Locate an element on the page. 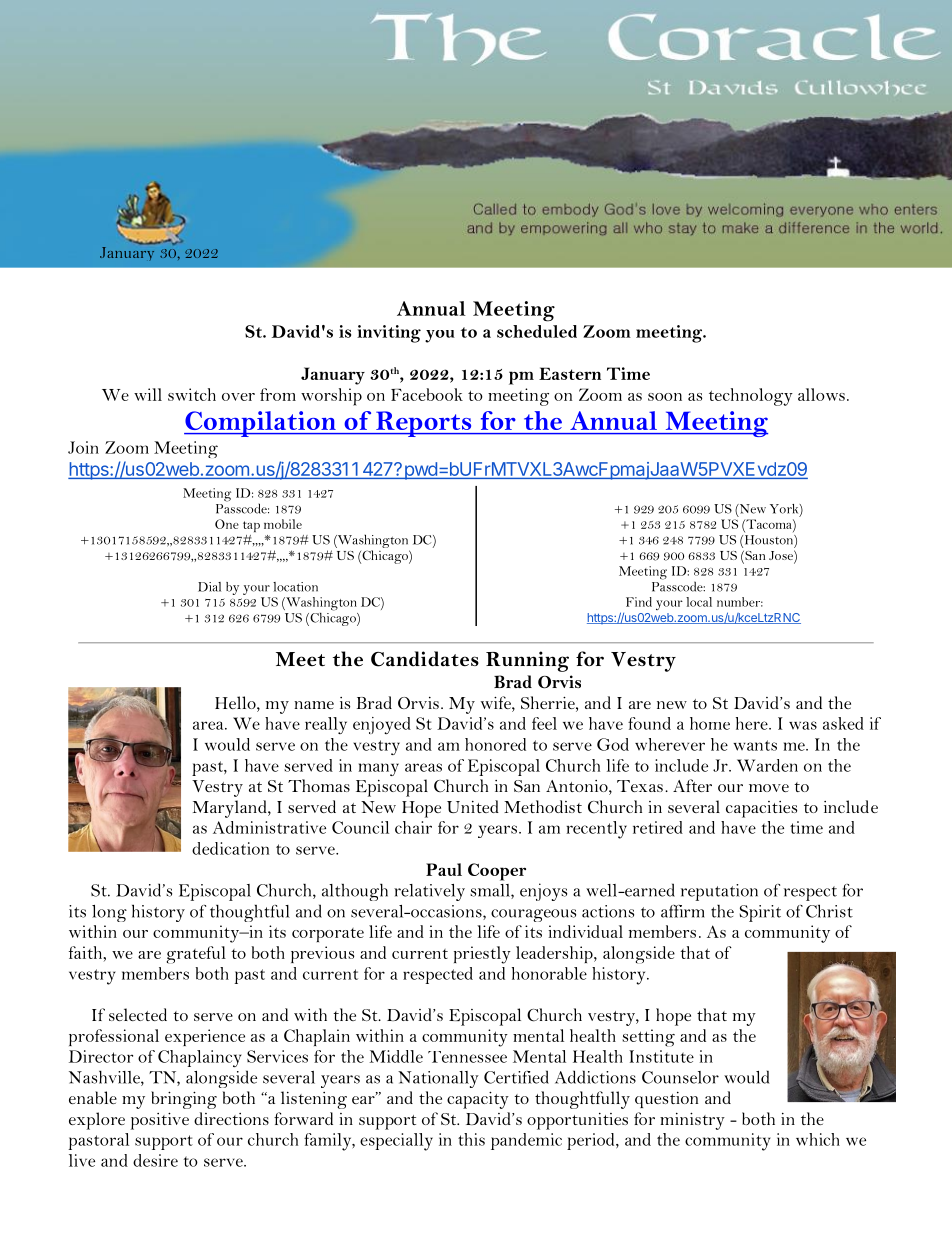 This document has height=1233, width=952. local is located at coordinates (699, 602).
